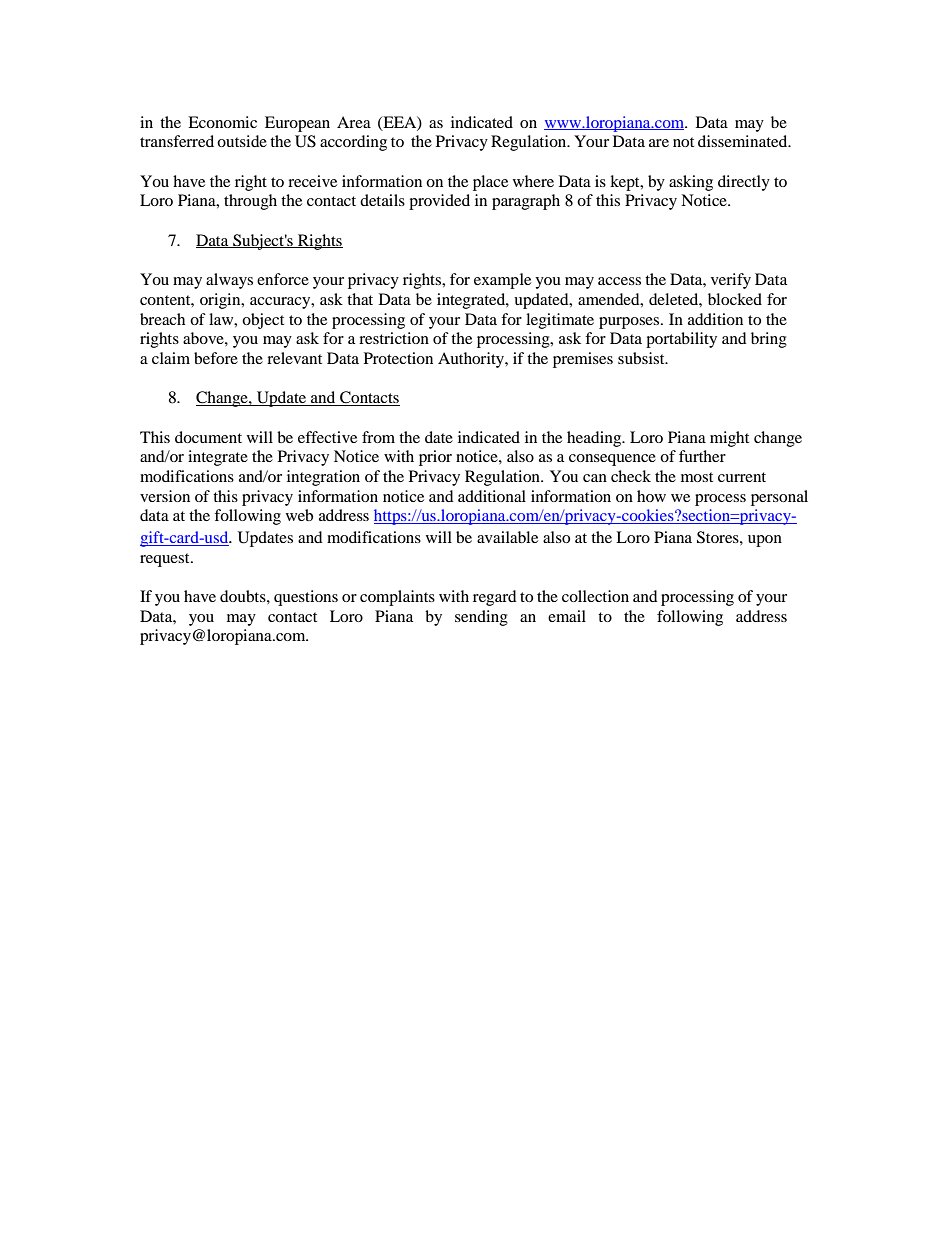 The image size is (952, 1233). I want to click on questions, so click(306, 598).
